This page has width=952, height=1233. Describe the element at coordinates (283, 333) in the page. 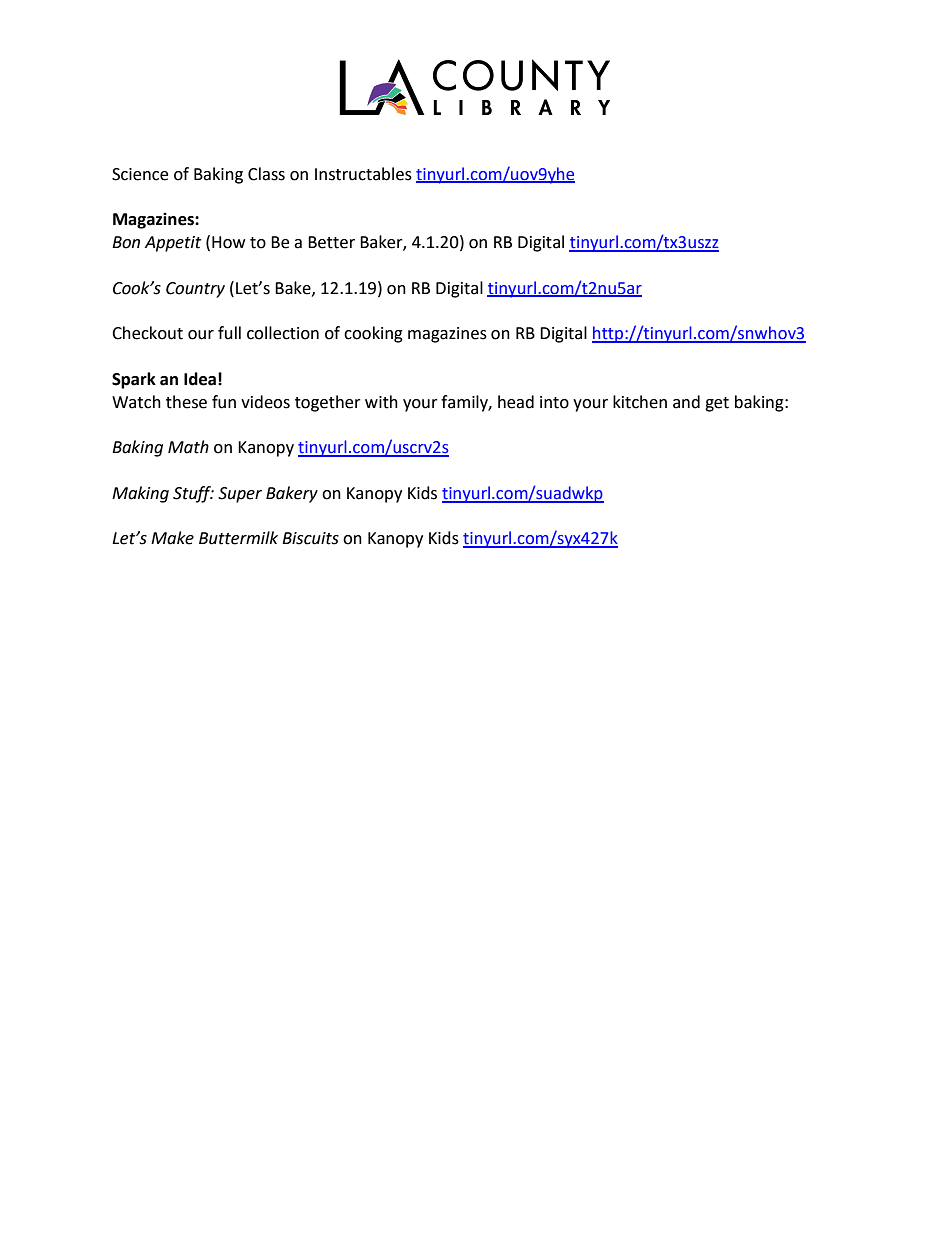

I see `collection` at that location.
